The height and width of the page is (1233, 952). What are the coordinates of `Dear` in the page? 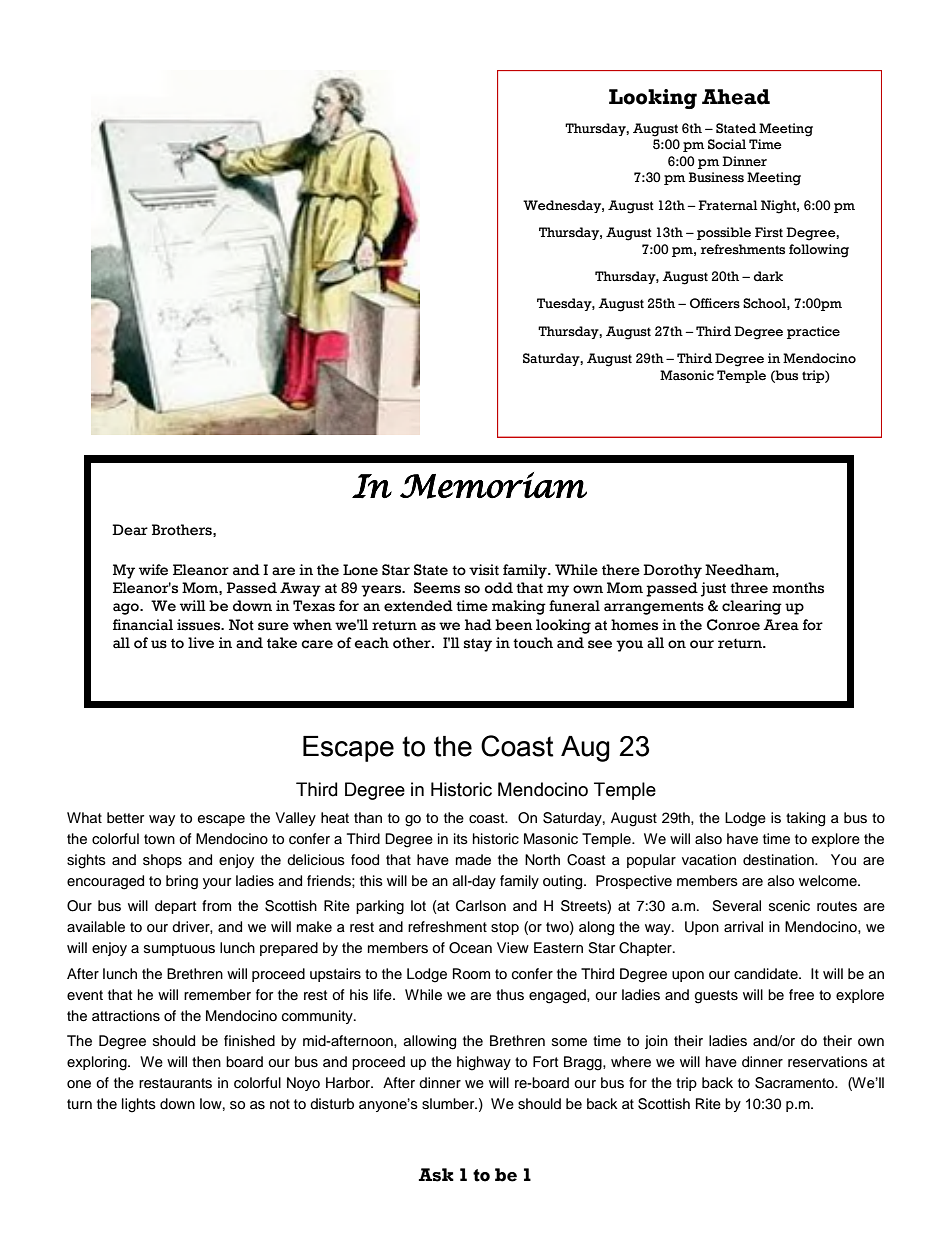 It's located at (130, 530).
